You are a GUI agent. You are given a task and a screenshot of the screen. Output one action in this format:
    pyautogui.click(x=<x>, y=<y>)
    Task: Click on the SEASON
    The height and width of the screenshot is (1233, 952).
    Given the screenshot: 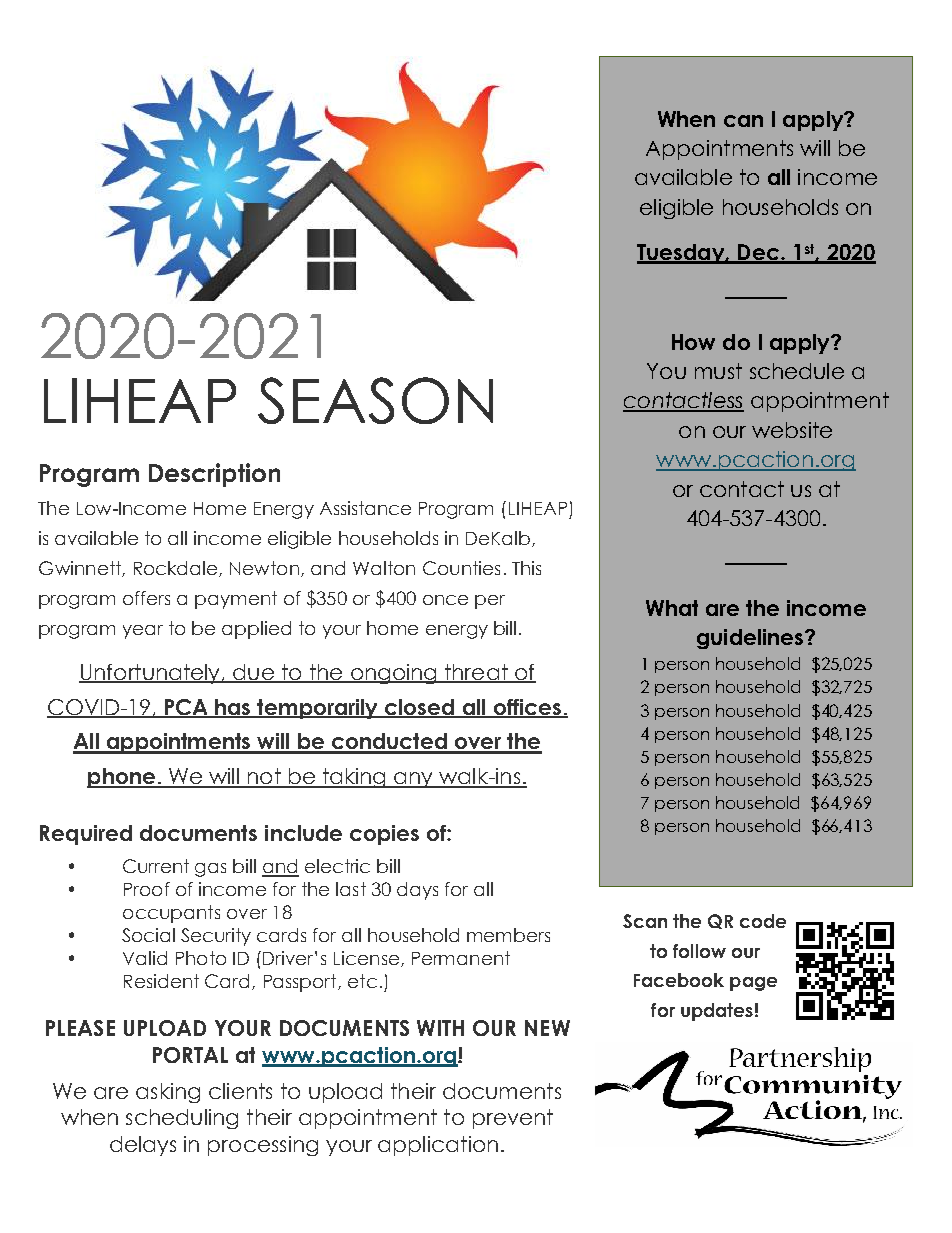 What is the action you would take?
    pyautogui.click(x=375, y=400)
